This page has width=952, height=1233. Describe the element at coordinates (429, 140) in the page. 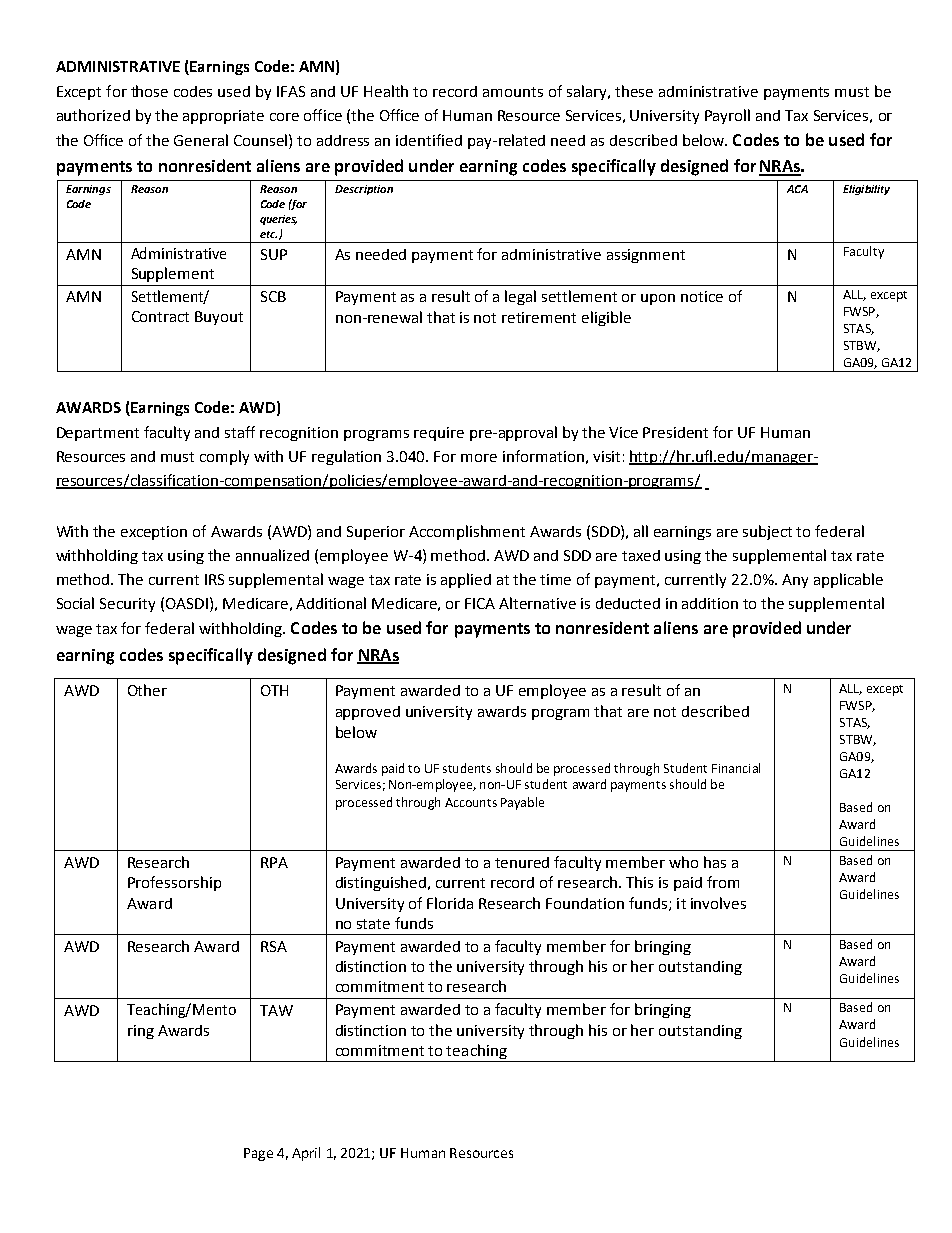

I see `identified` at that location.
